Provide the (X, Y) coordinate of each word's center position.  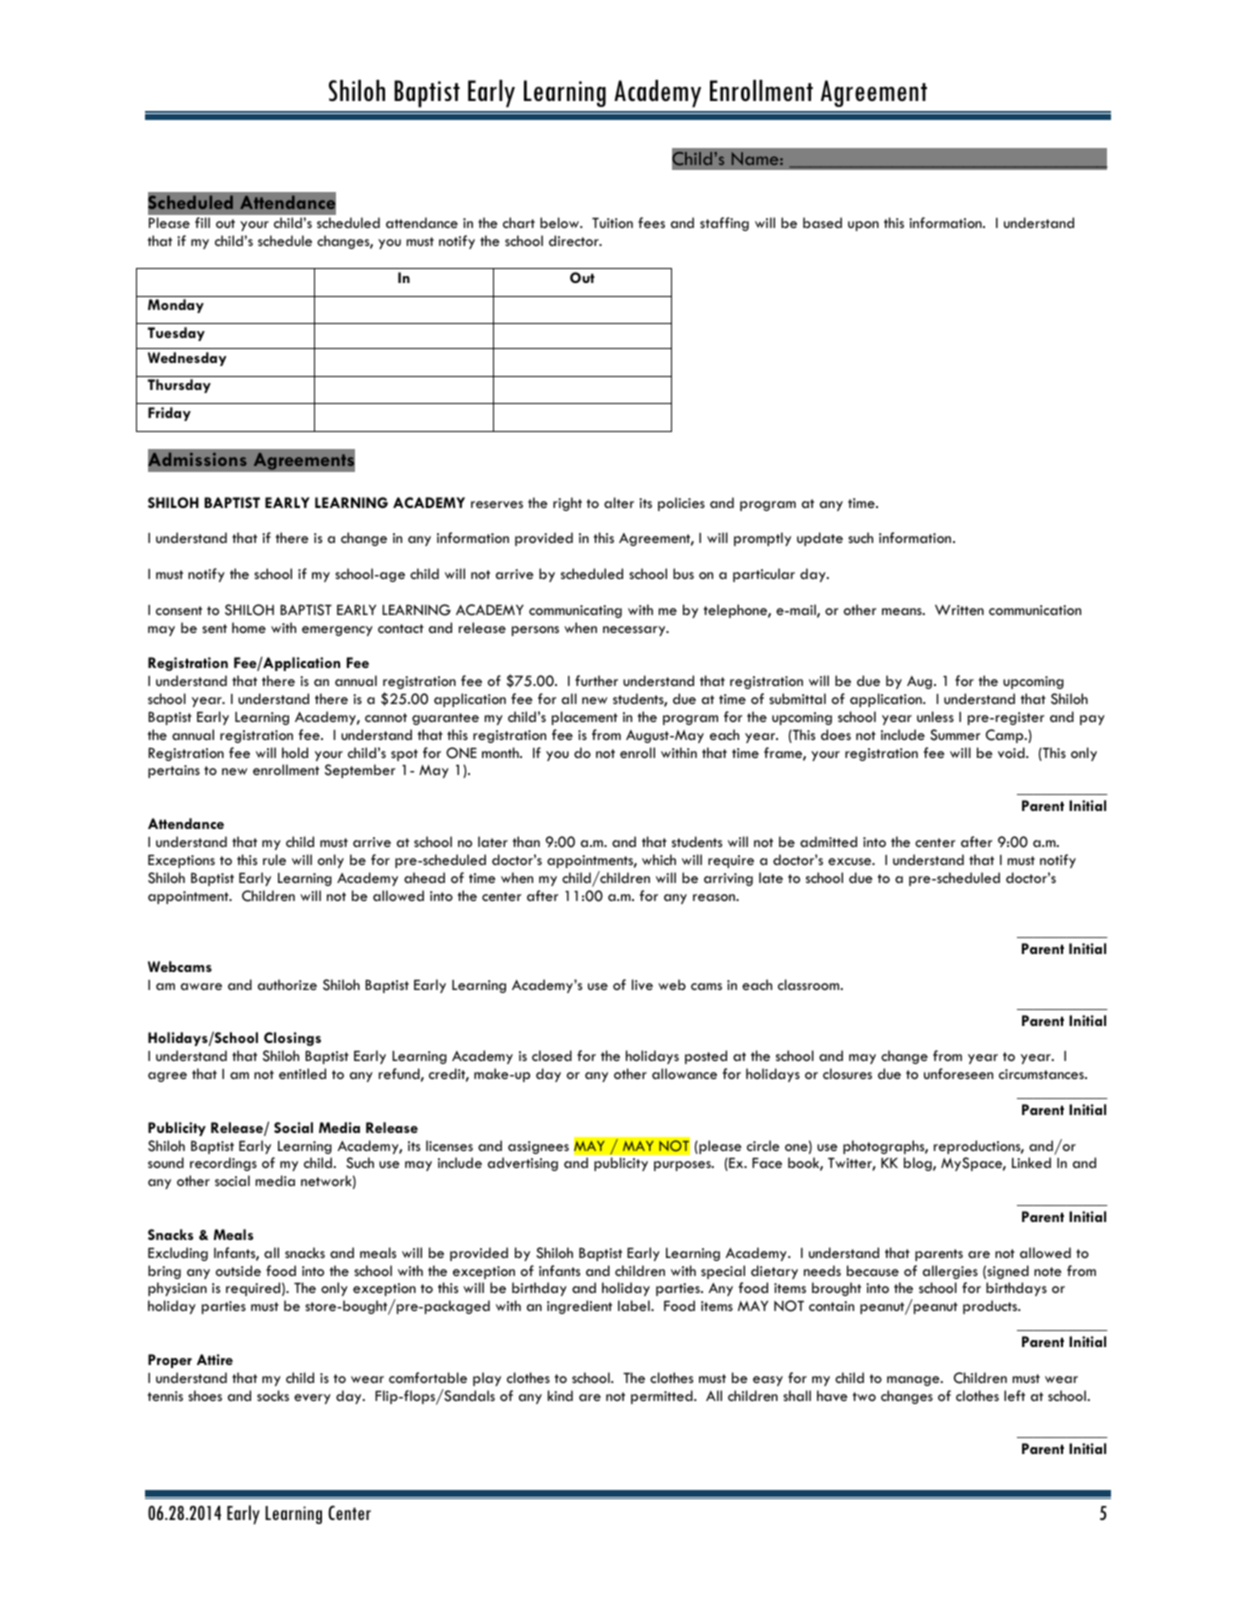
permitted (663, 1397)
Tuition (612, 223)
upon (863, 226)
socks (273, 1395)
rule (274, 859)
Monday (176, 306)
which (659, 859)
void (1012, 752)
